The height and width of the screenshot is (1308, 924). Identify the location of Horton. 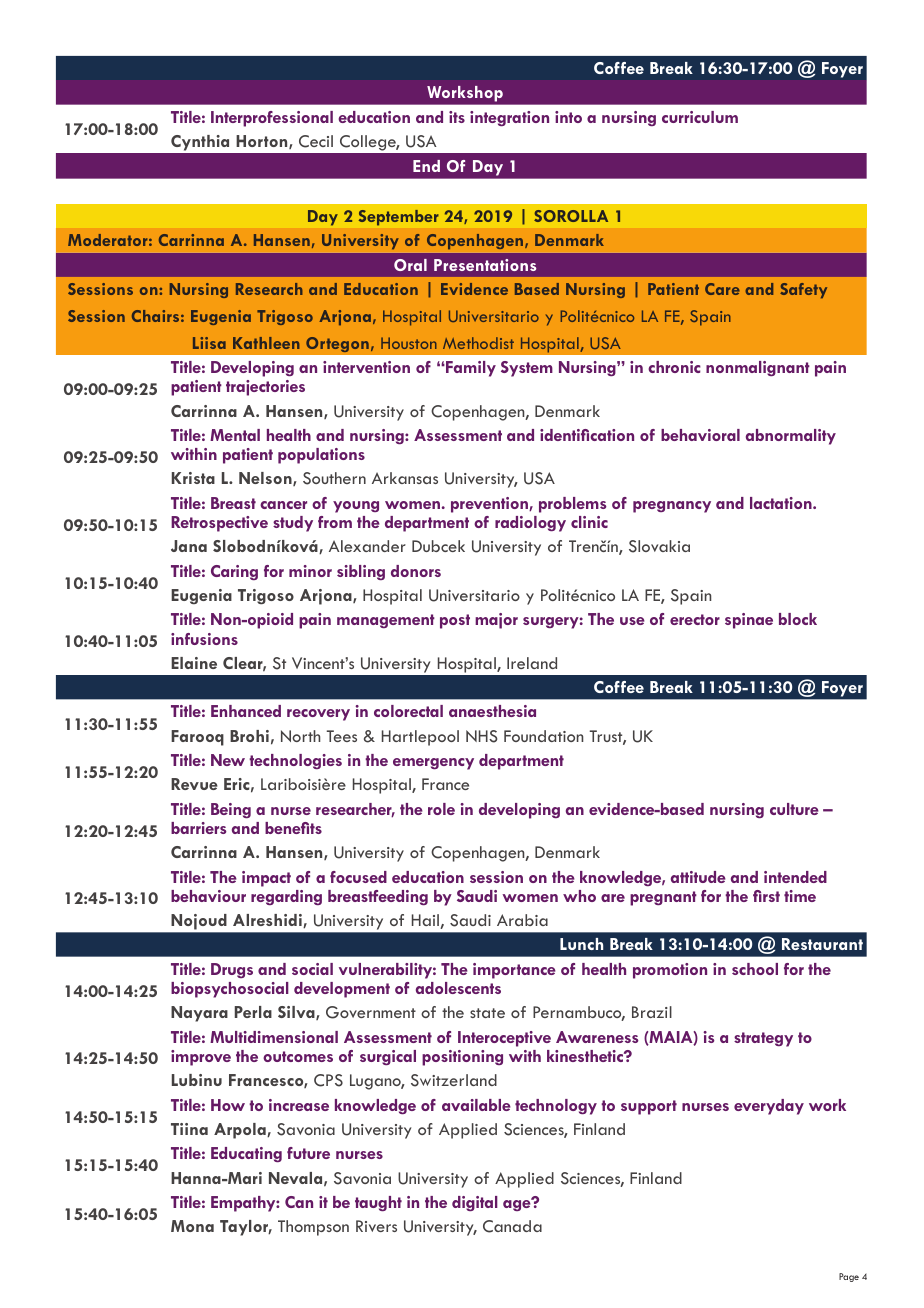
(263, 142).
